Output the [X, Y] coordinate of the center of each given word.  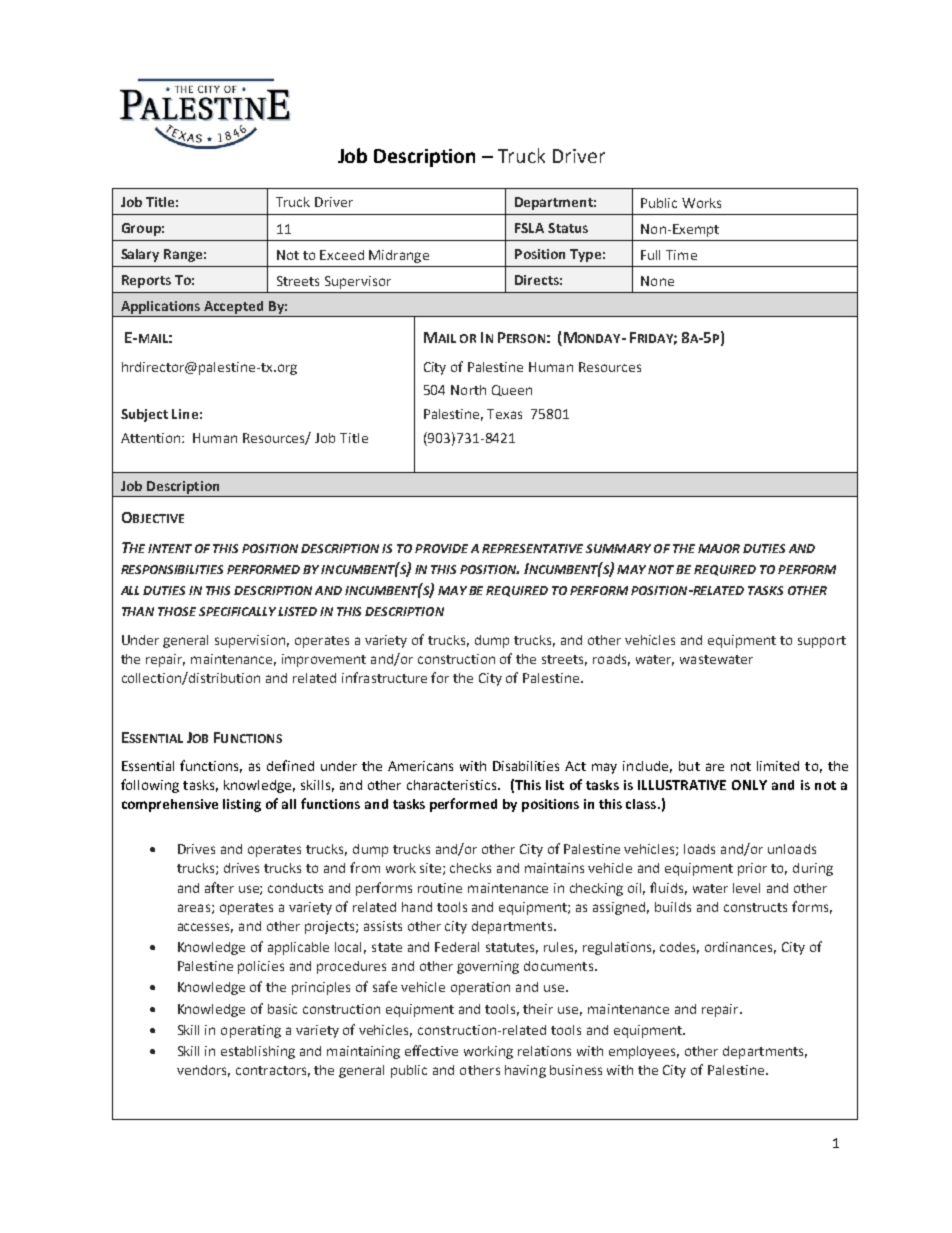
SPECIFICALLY [239, 611]
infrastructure [384, 677]
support [822, 642]
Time [681, 255]
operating [251, 1031]
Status [568, 228]
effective [431, 1050]
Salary [140, 255]
